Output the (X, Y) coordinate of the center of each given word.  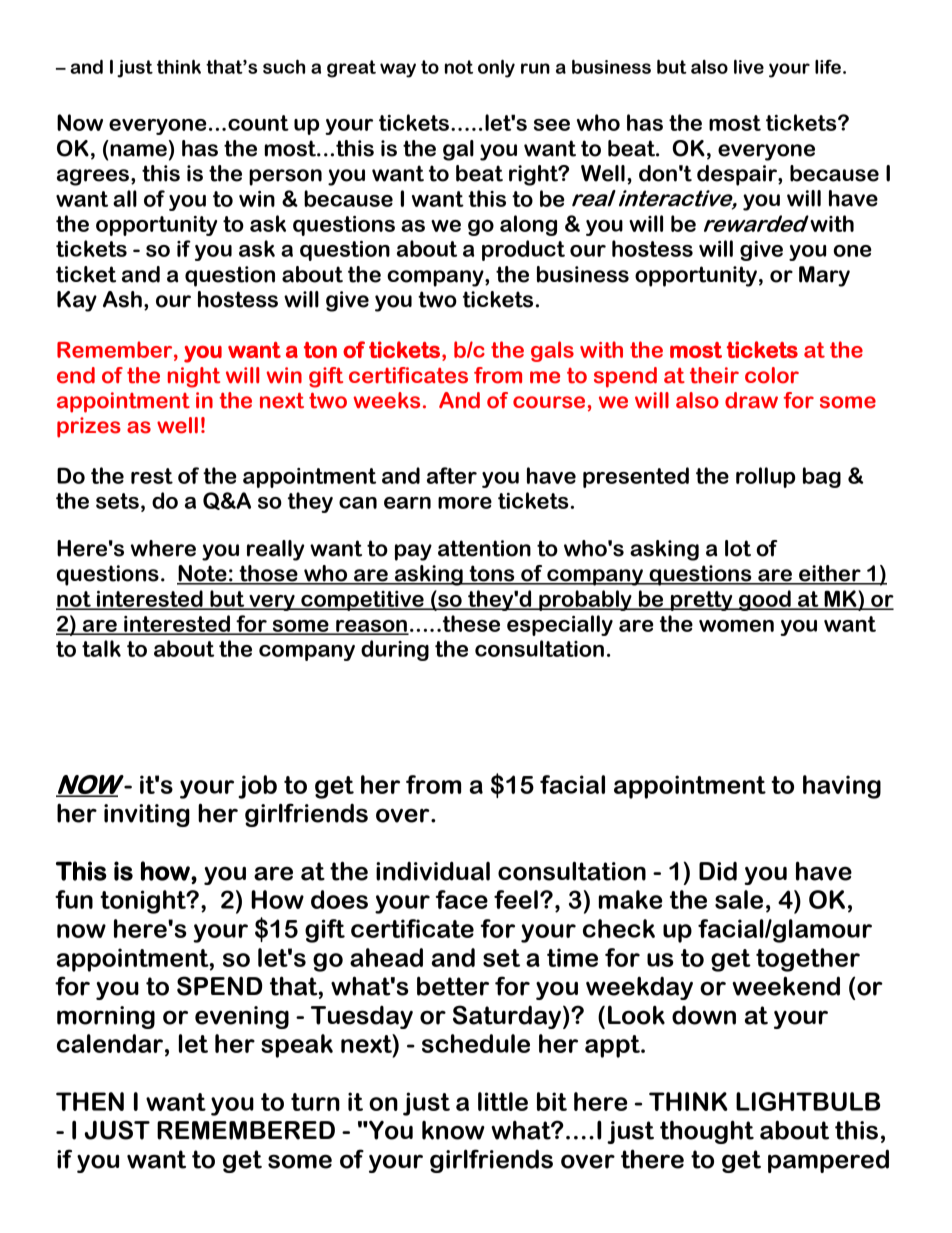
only (496, 69)
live (749, 67)
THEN (90, 1101)
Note (203, 574)
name (138, 150)
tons (492, 574)
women (736, 626)
